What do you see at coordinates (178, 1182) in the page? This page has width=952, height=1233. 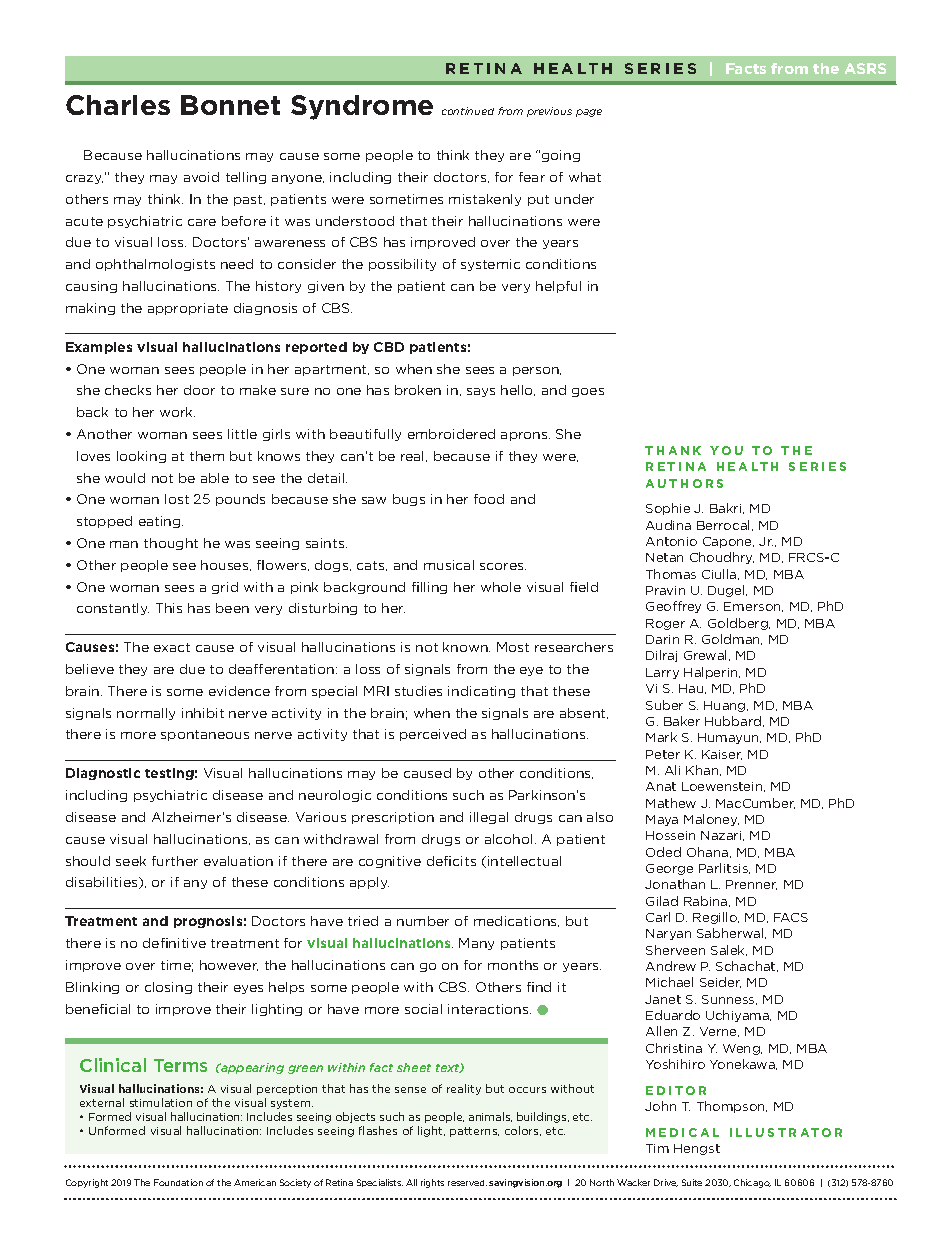 I see `Foundation` at bounding box center [178, 1182].
